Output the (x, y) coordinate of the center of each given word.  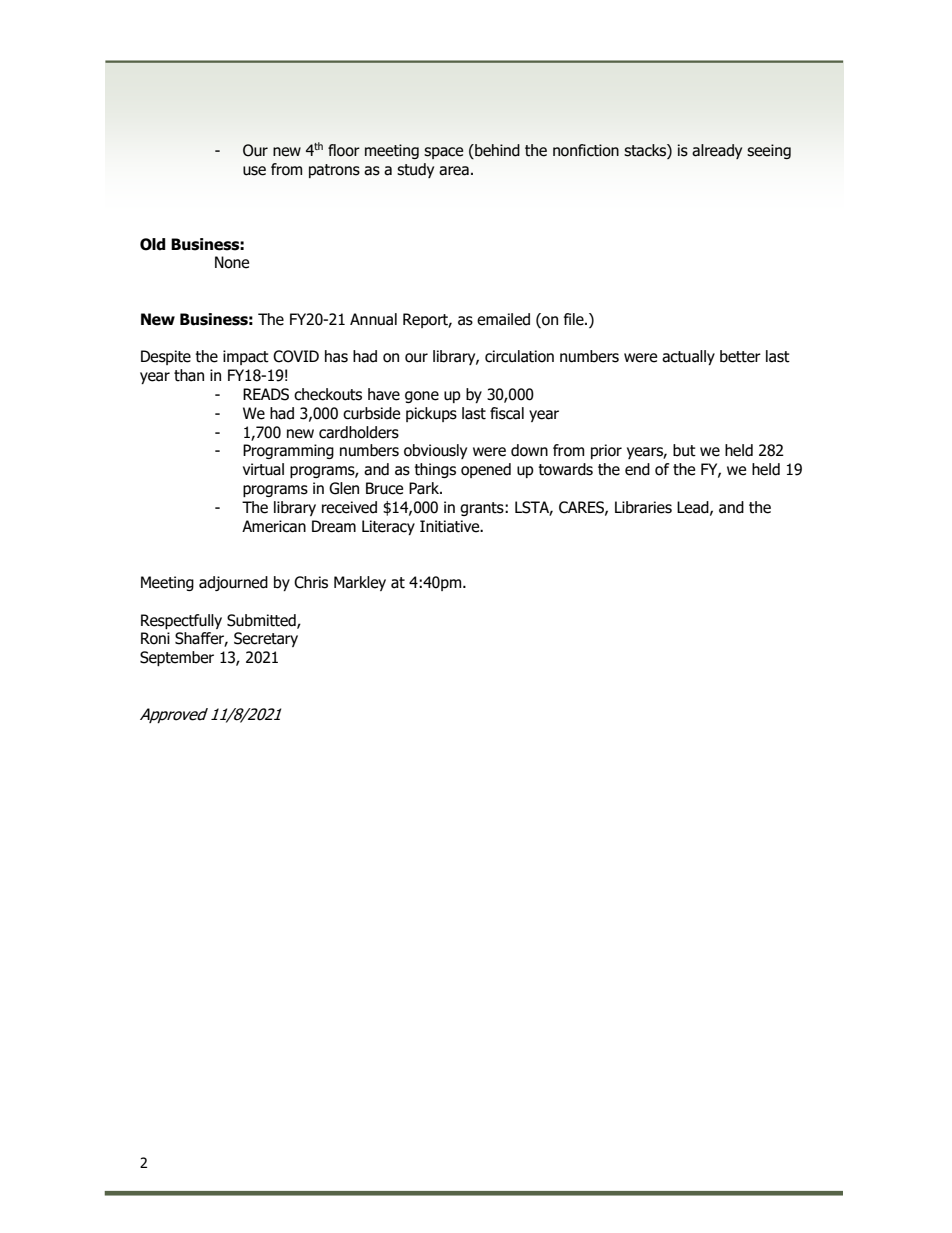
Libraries (643, 507)
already (717, 151)
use (254, 171)
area (454, 171)
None (232, 262)
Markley (360, 583)
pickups (431, 414)
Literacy (388, 527)
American (274, 526)
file (575, 319)
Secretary (266, 639)
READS (266, 394)
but (684, 450)
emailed (503, 319)
